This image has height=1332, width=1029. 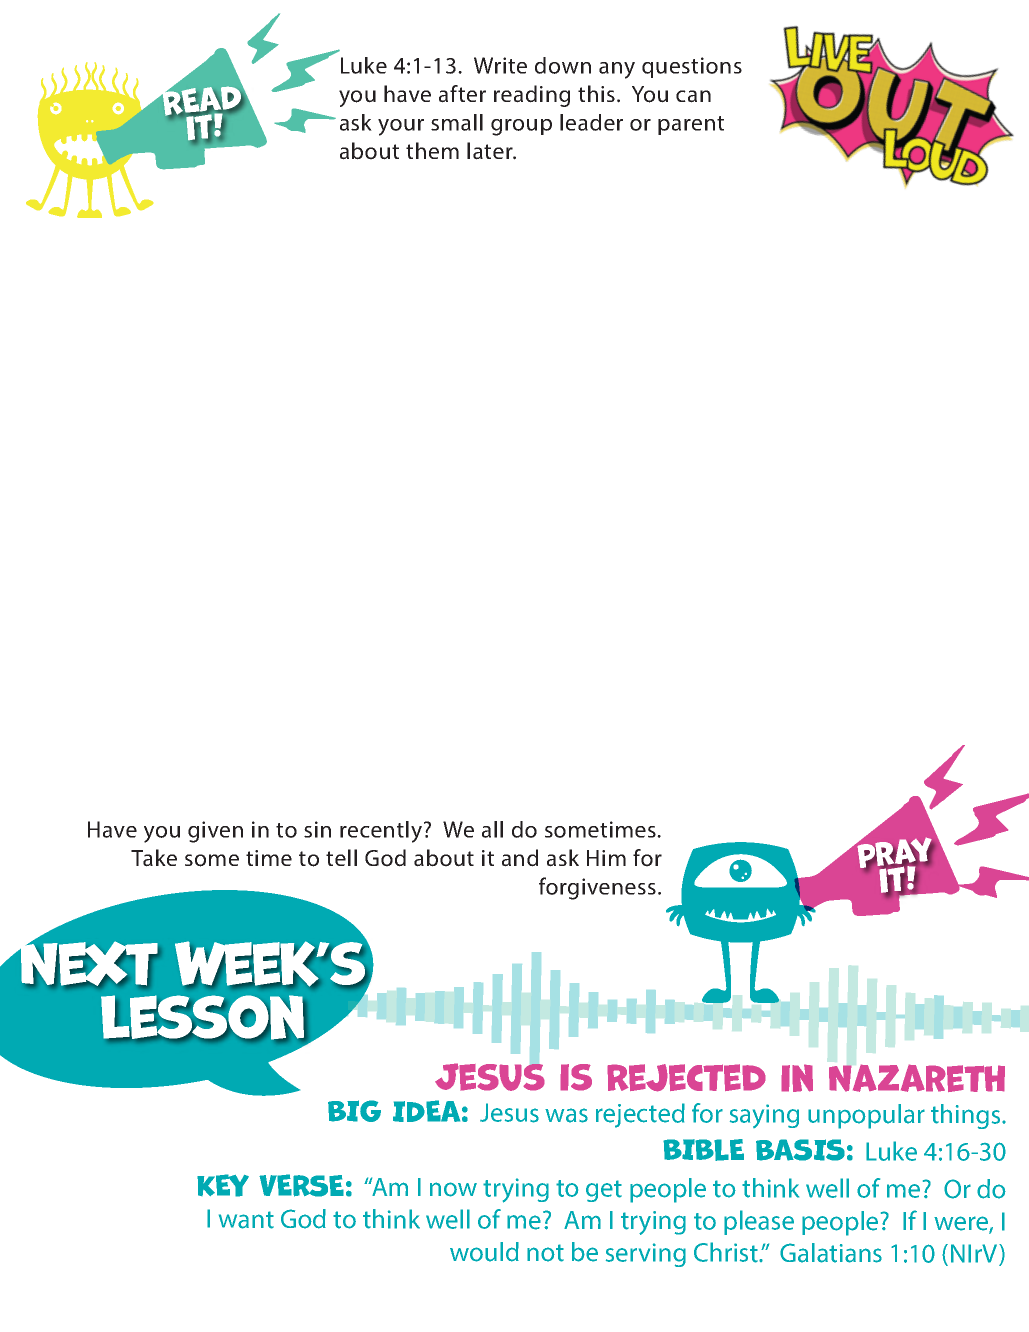 I want to click on sin, so click(x=317, y=829).
